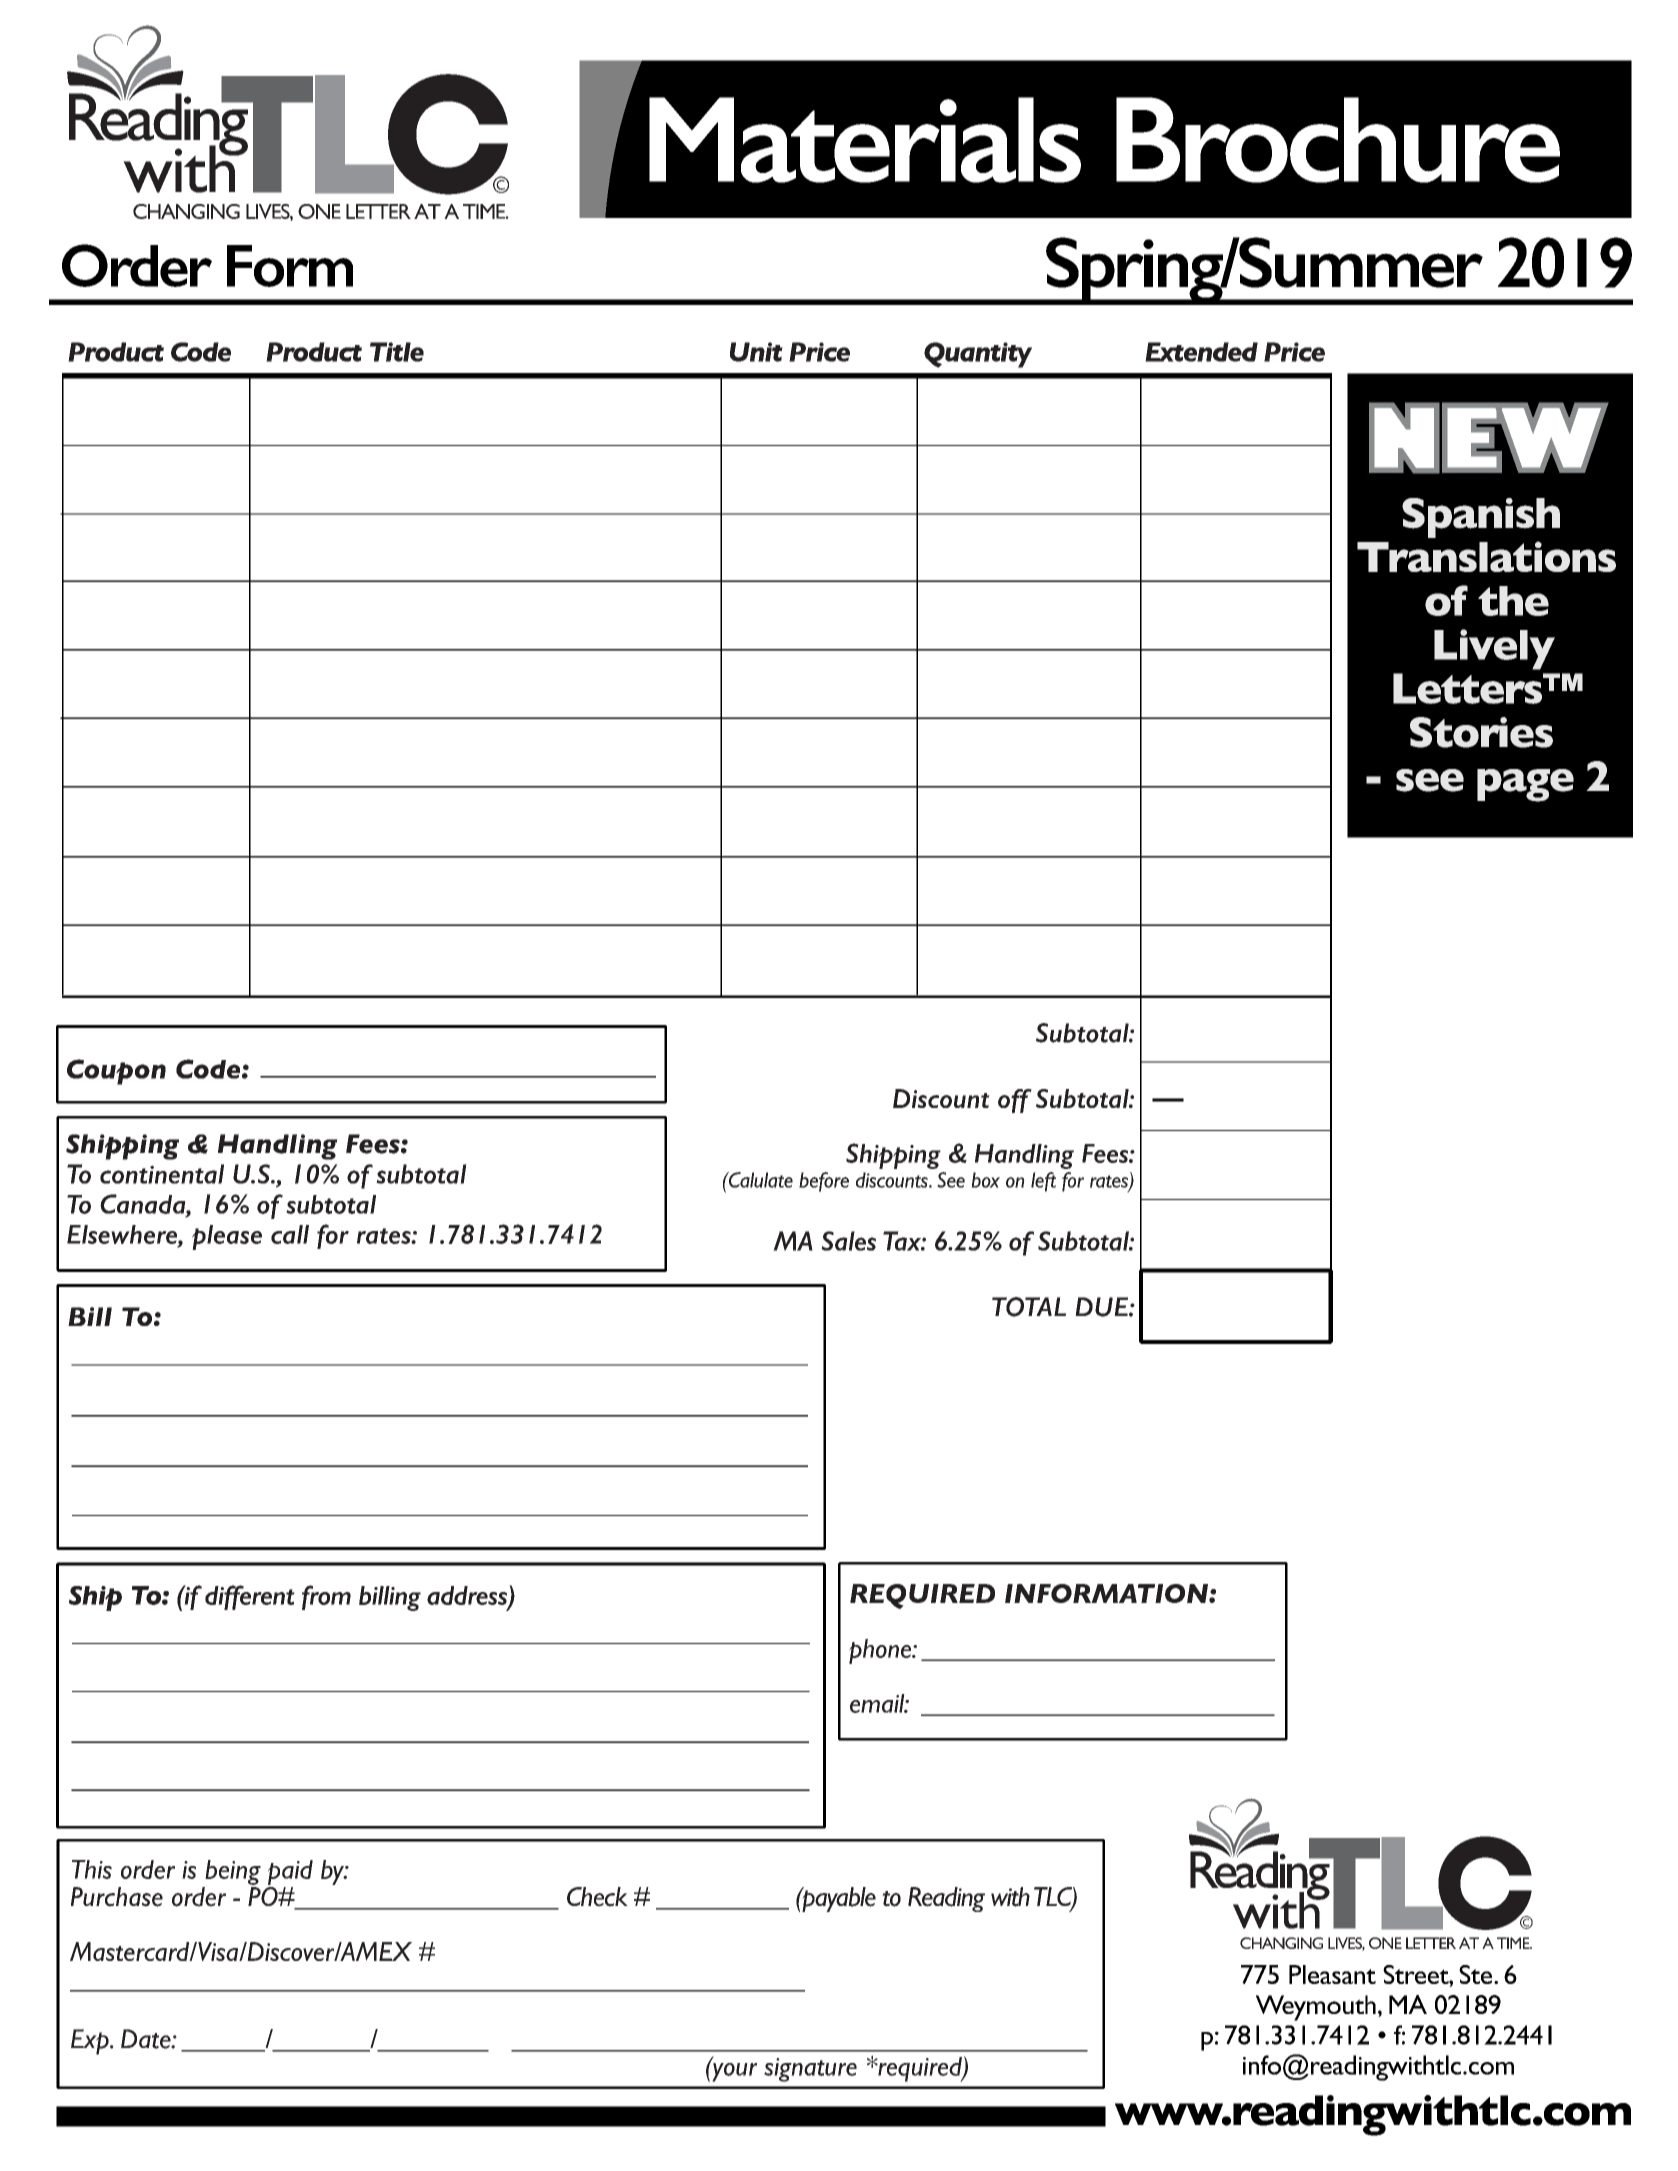 This screenshot has width=1678, height=2171. I want to click on phone, so click(881, 1651).
